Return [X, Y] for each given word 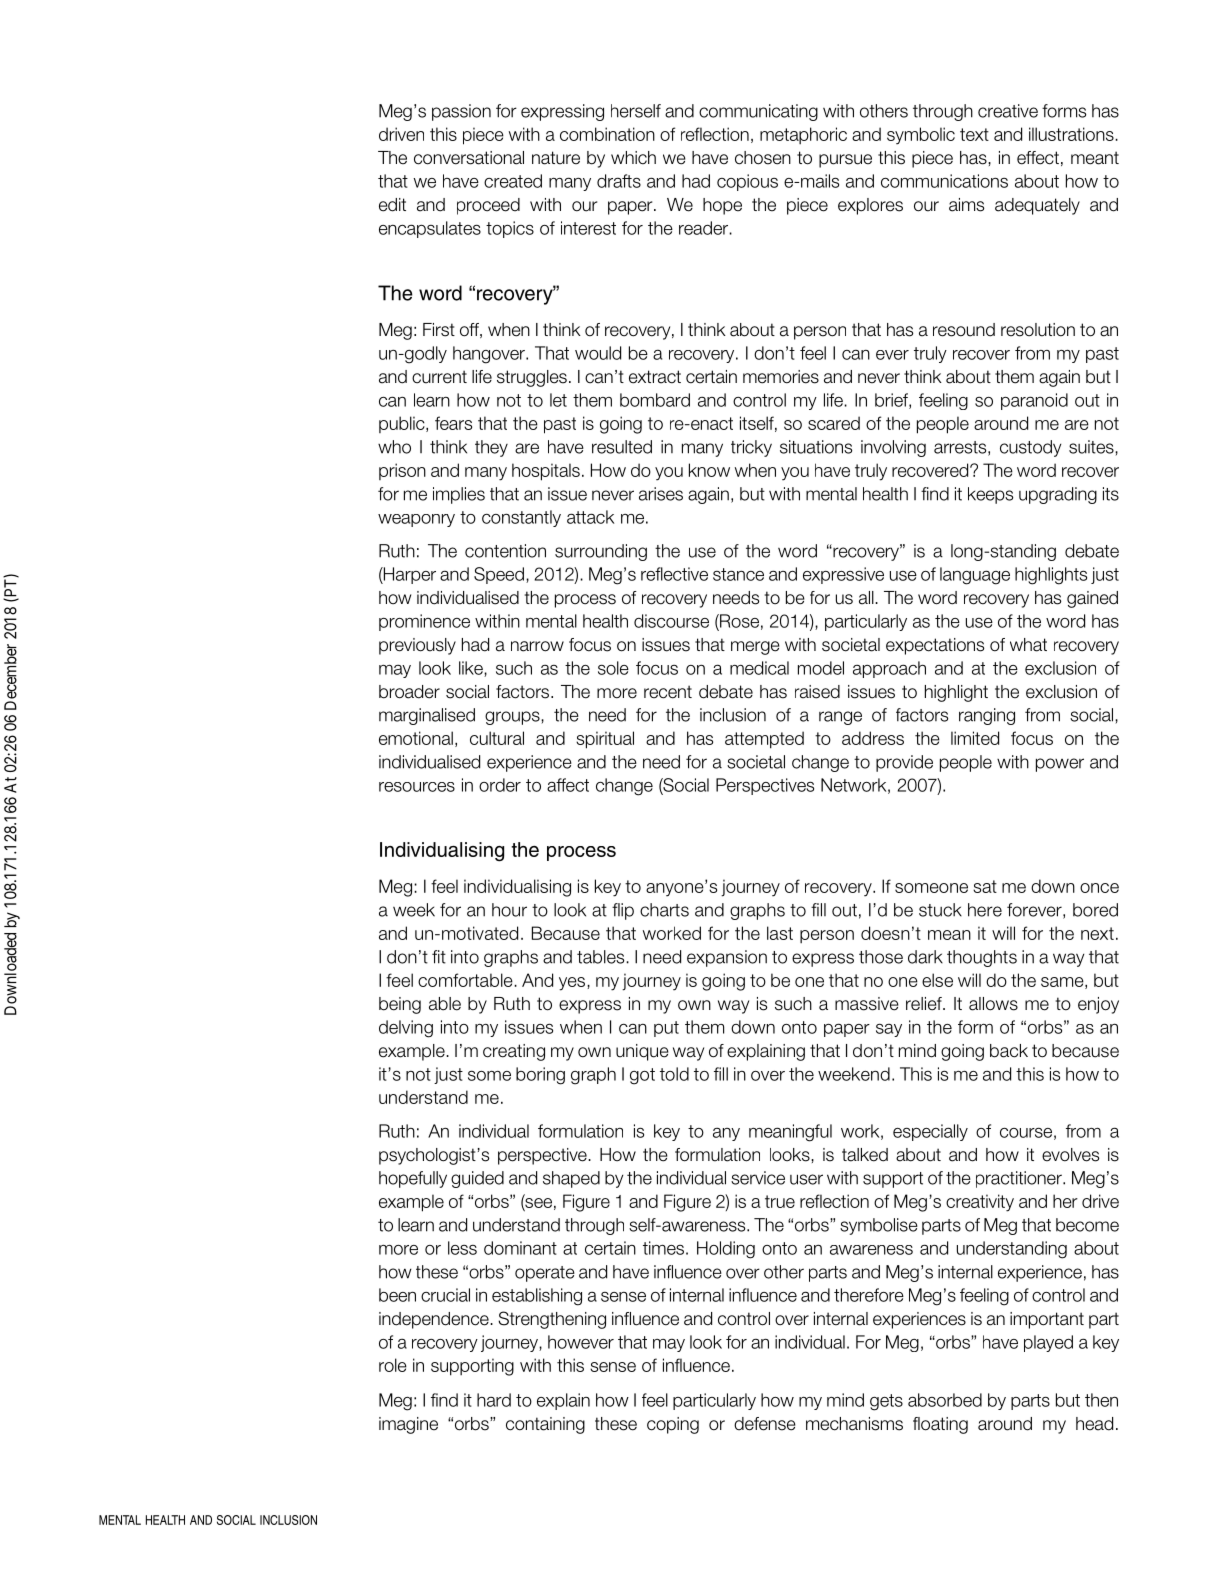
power [1060, 765]
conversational [469, 158]
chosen [763, 158]
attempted [764, 740]
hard [494, 1400]
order [500, 785]
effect [1038, 158]
